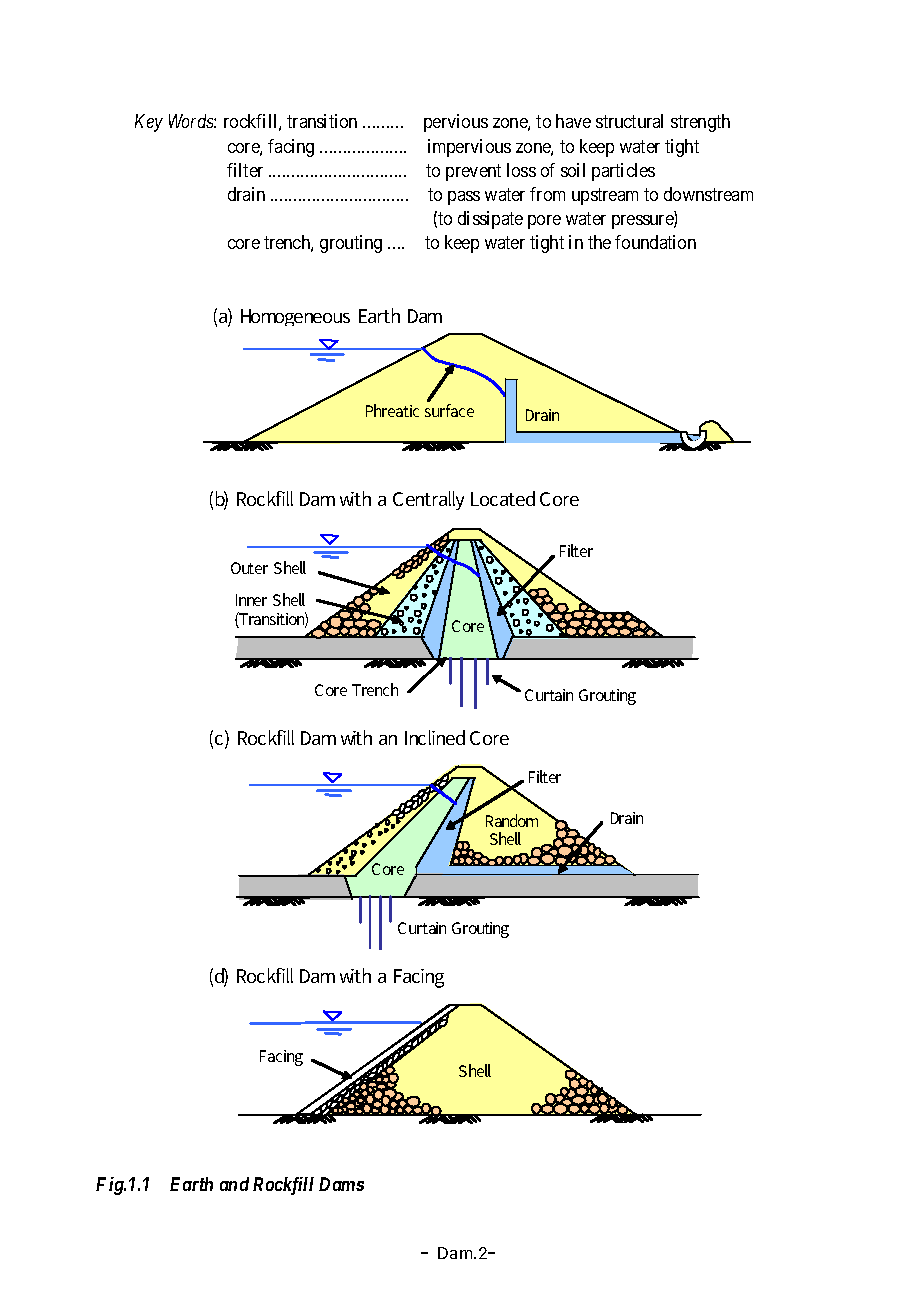  What do you see at coordinates (449, 410) in the image?
I see `surface` at bounding box center [449, 410].
